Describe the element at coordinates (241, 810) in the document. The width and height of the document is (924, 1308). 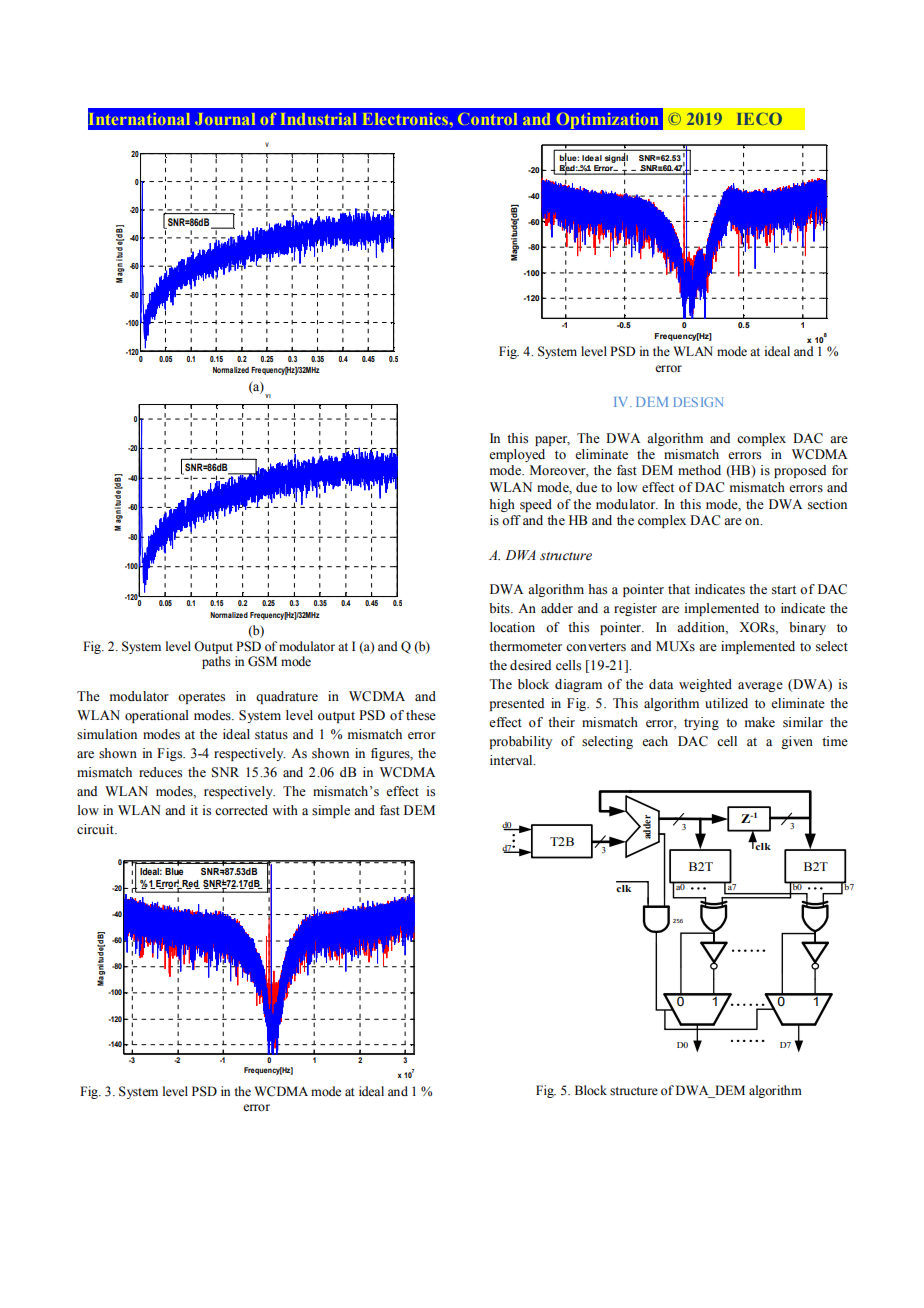
I see `corrected` at that location.
